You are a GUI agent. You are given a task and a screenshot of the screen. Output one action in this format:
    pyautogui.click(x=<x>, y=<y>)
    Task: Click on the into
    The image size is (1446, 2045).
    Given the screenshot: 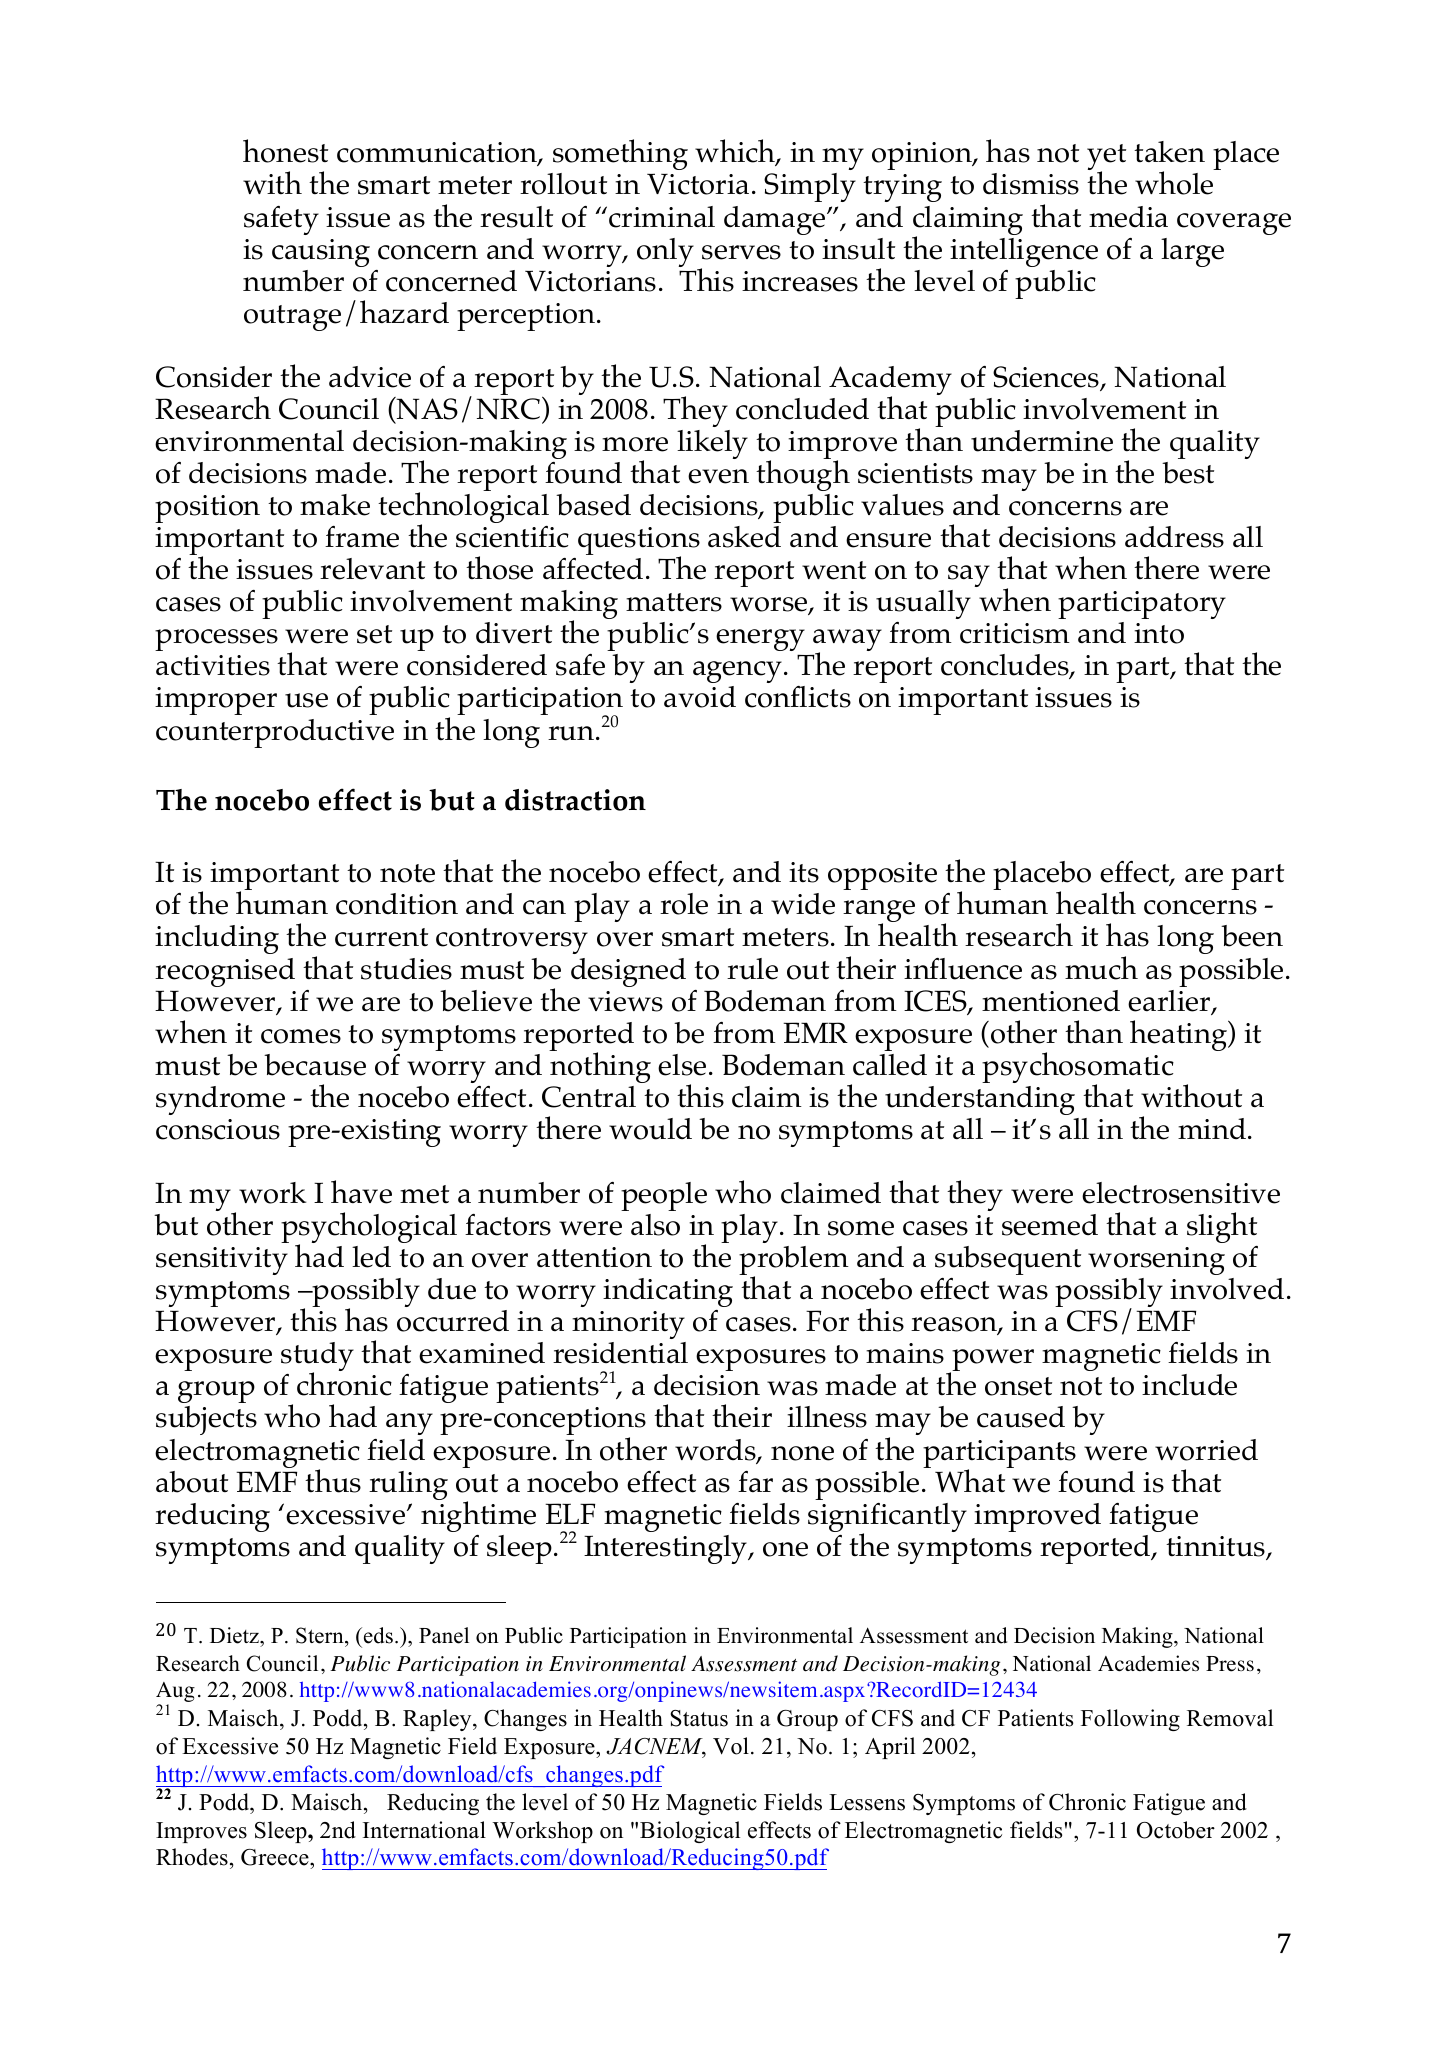 What is the action you would take?
    pyautogui.click(x=1159, y=633)
